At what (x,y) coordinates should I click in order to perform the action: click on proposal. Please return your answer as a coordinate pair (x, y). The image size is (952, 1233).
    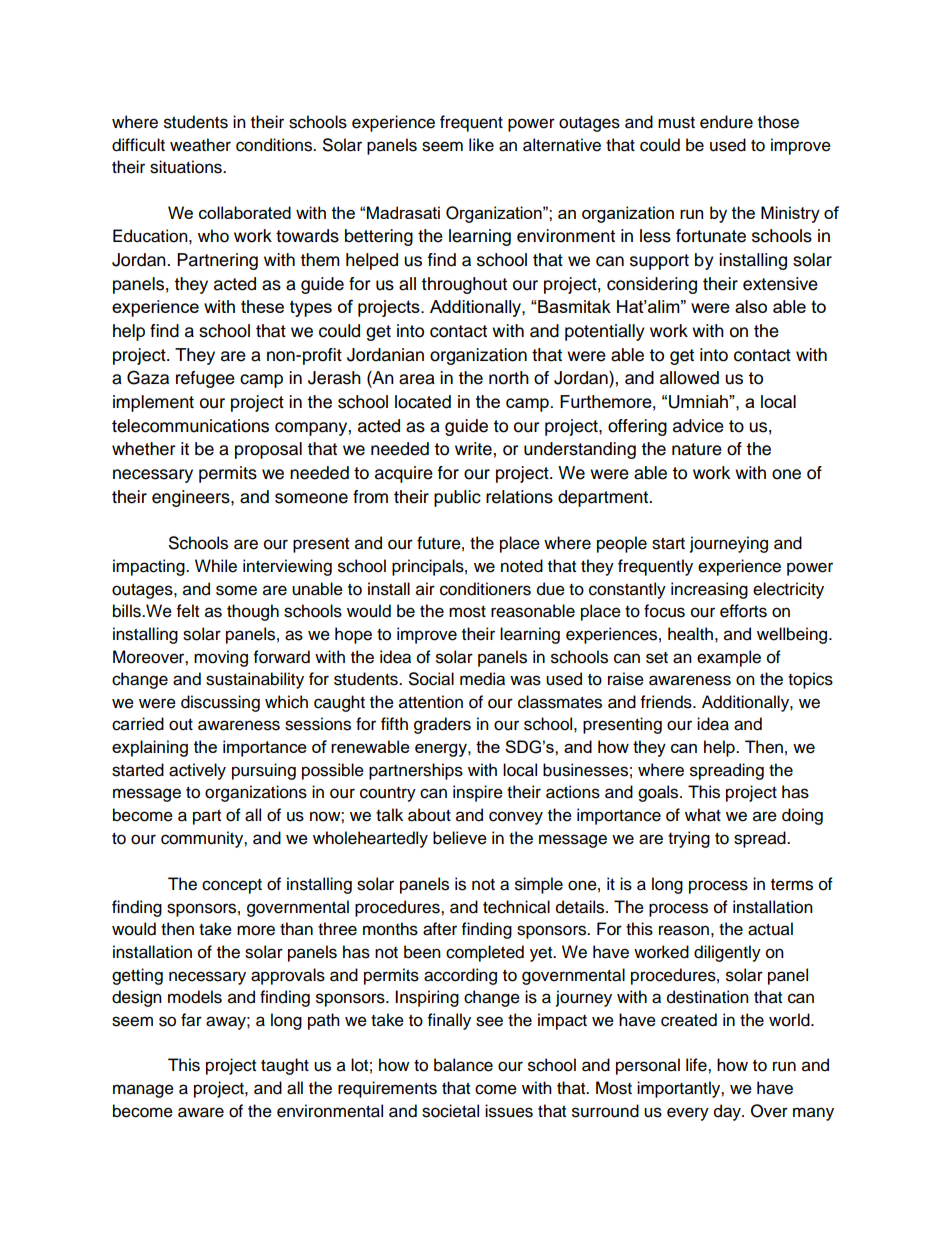
    Looking at the image, I should click on (268, 450).
